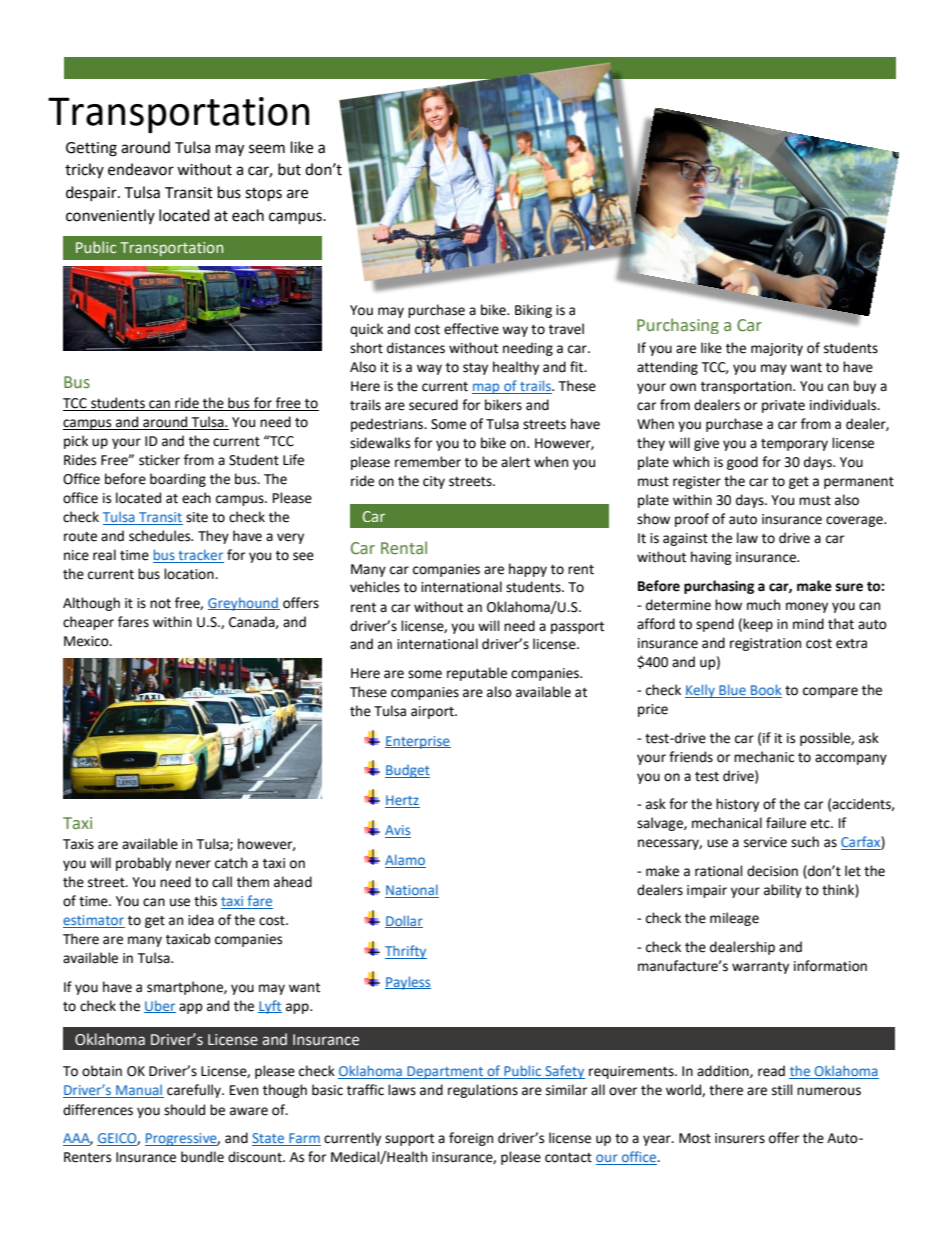 The image size is (952, 1233). Describe the element at coordinates (471, 1139) in the image. I see `foreign` at that location.
